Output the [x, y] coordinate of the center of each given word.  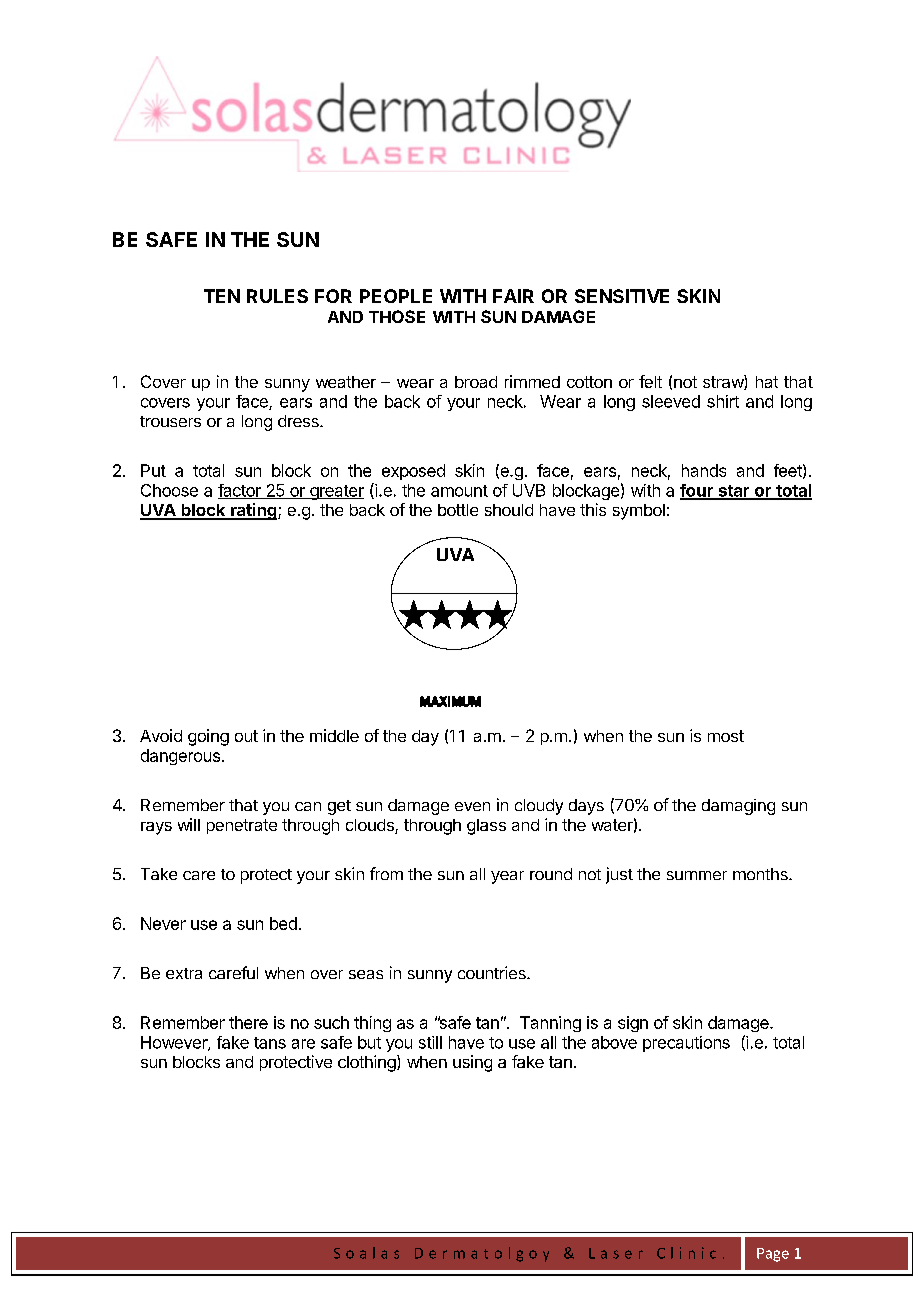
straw [724, 382]
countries [493, 972]
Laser [616, 1253]
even [472, 806]
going [208, 737]
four [697, 491]
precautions [686, 1044]
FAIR [513, 296]
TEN [222, 296]
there [248, 1022]
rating [254, 511]
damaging [738, 807]
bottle [458, 510]
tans [270, 1043]
